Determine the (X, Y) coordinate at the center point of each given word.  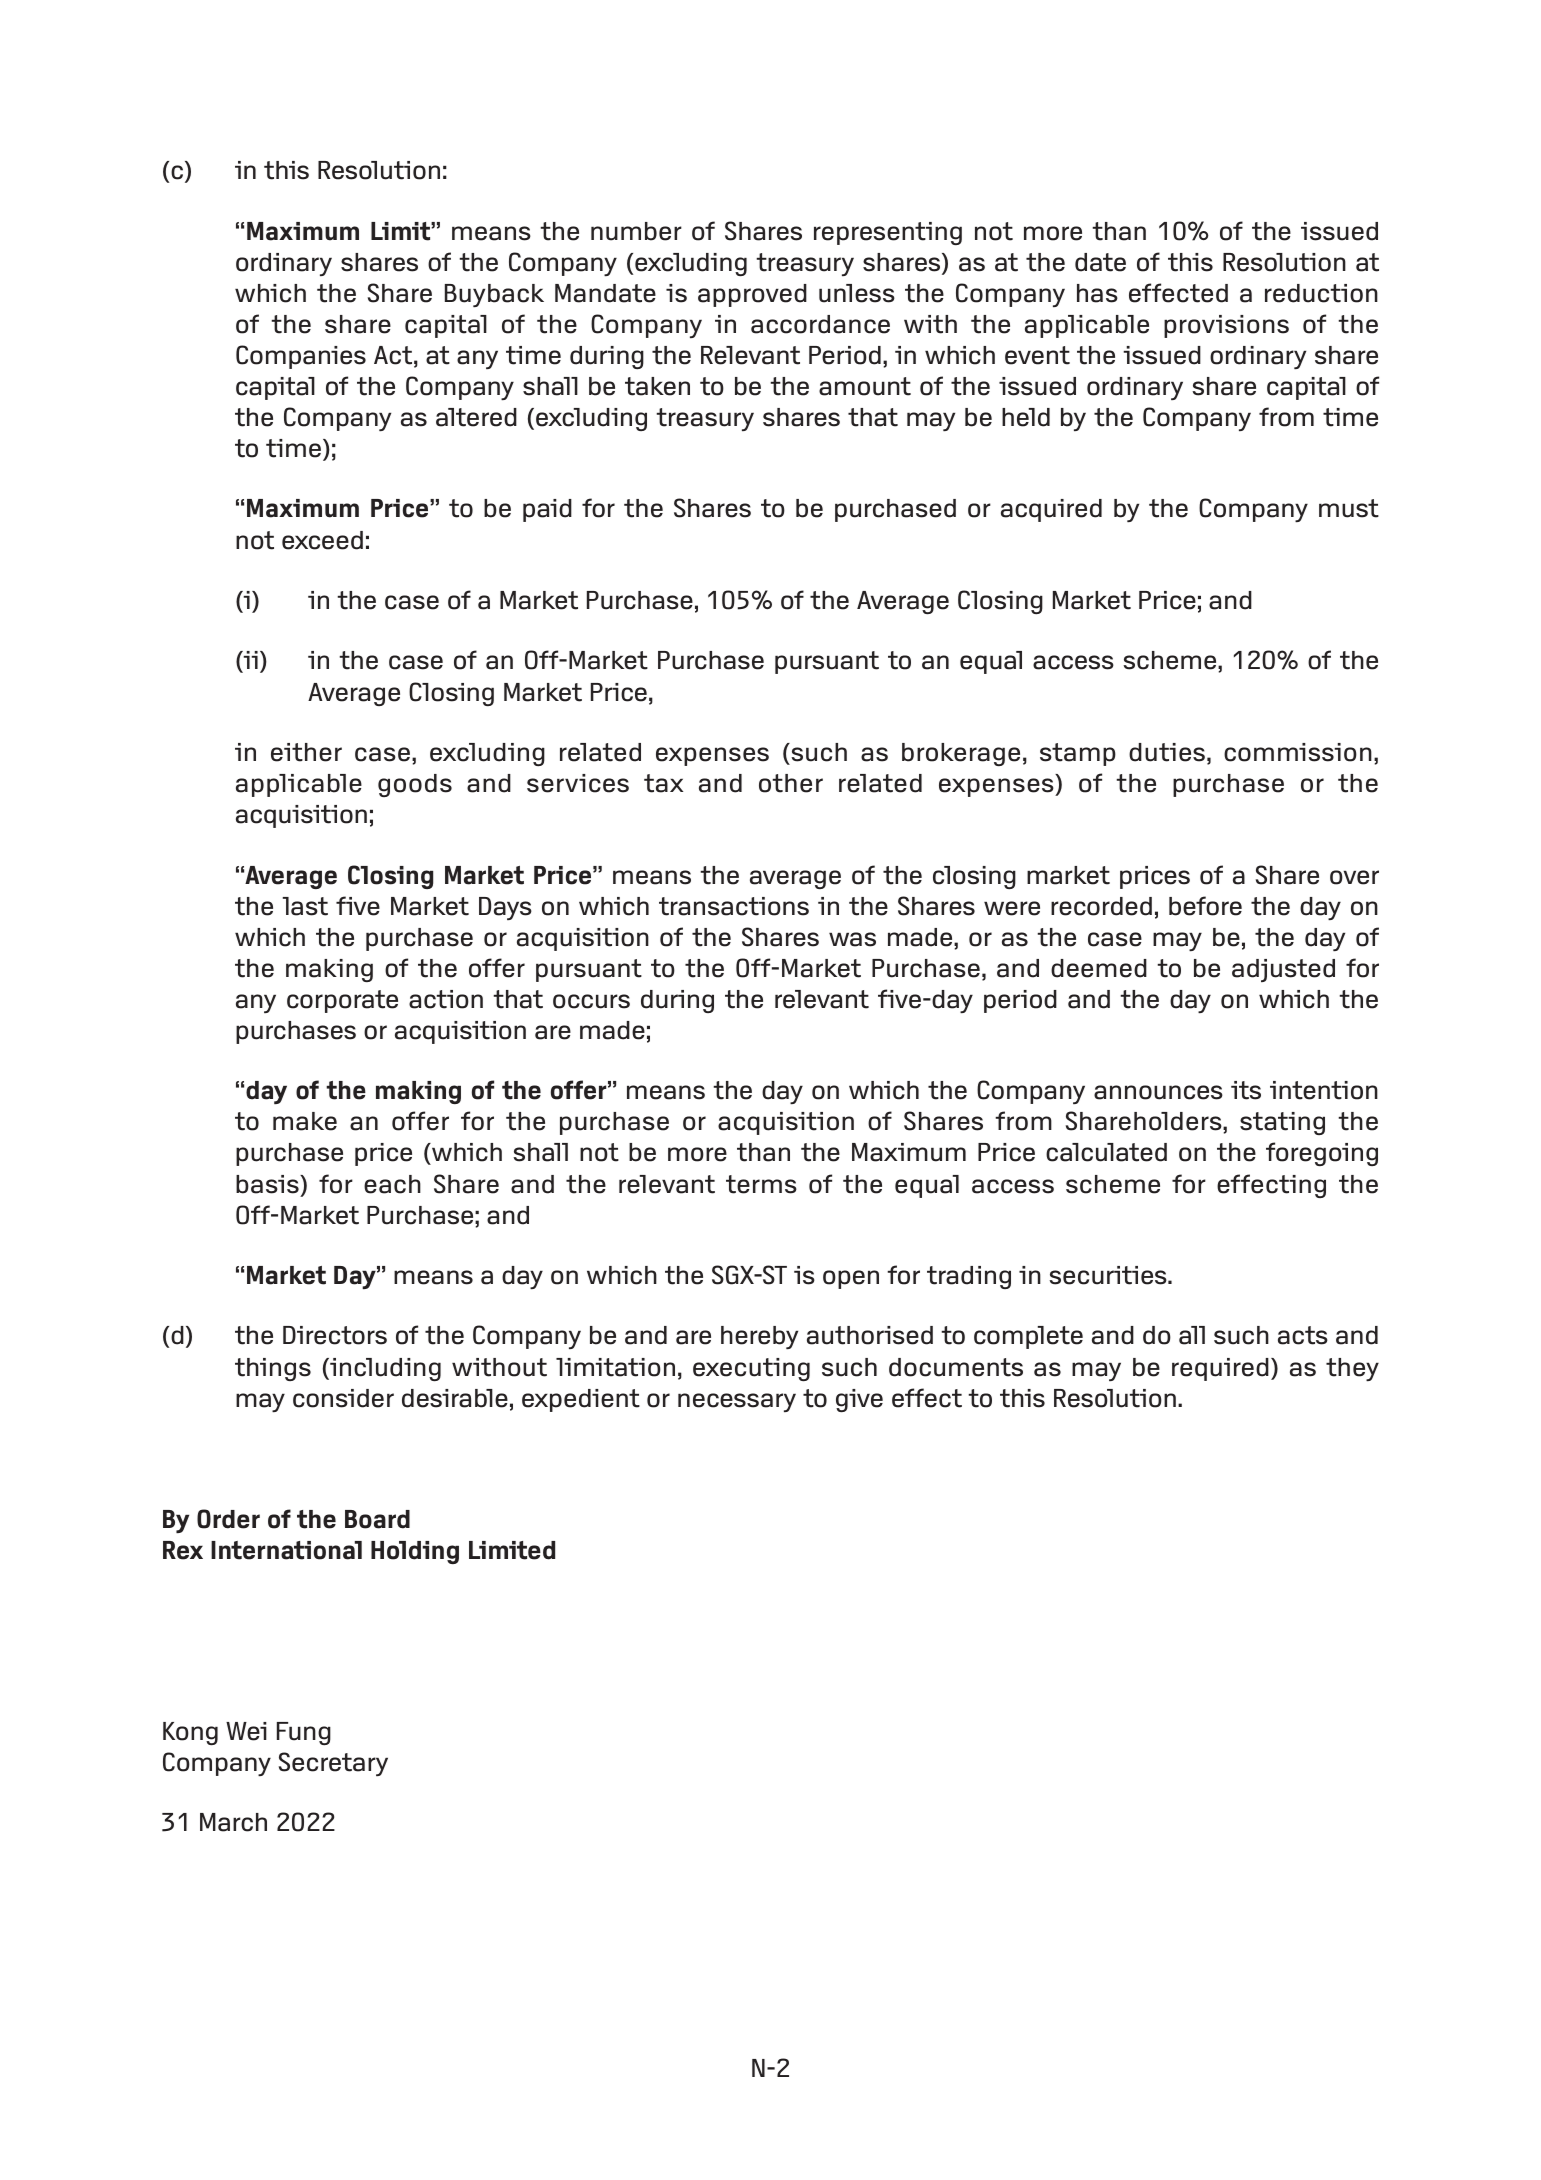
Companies (301, 357)
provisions (1226, 326)
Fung (304, 1733)
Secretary (333, 1764)
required (1220, 1369)
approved (752, 295)
